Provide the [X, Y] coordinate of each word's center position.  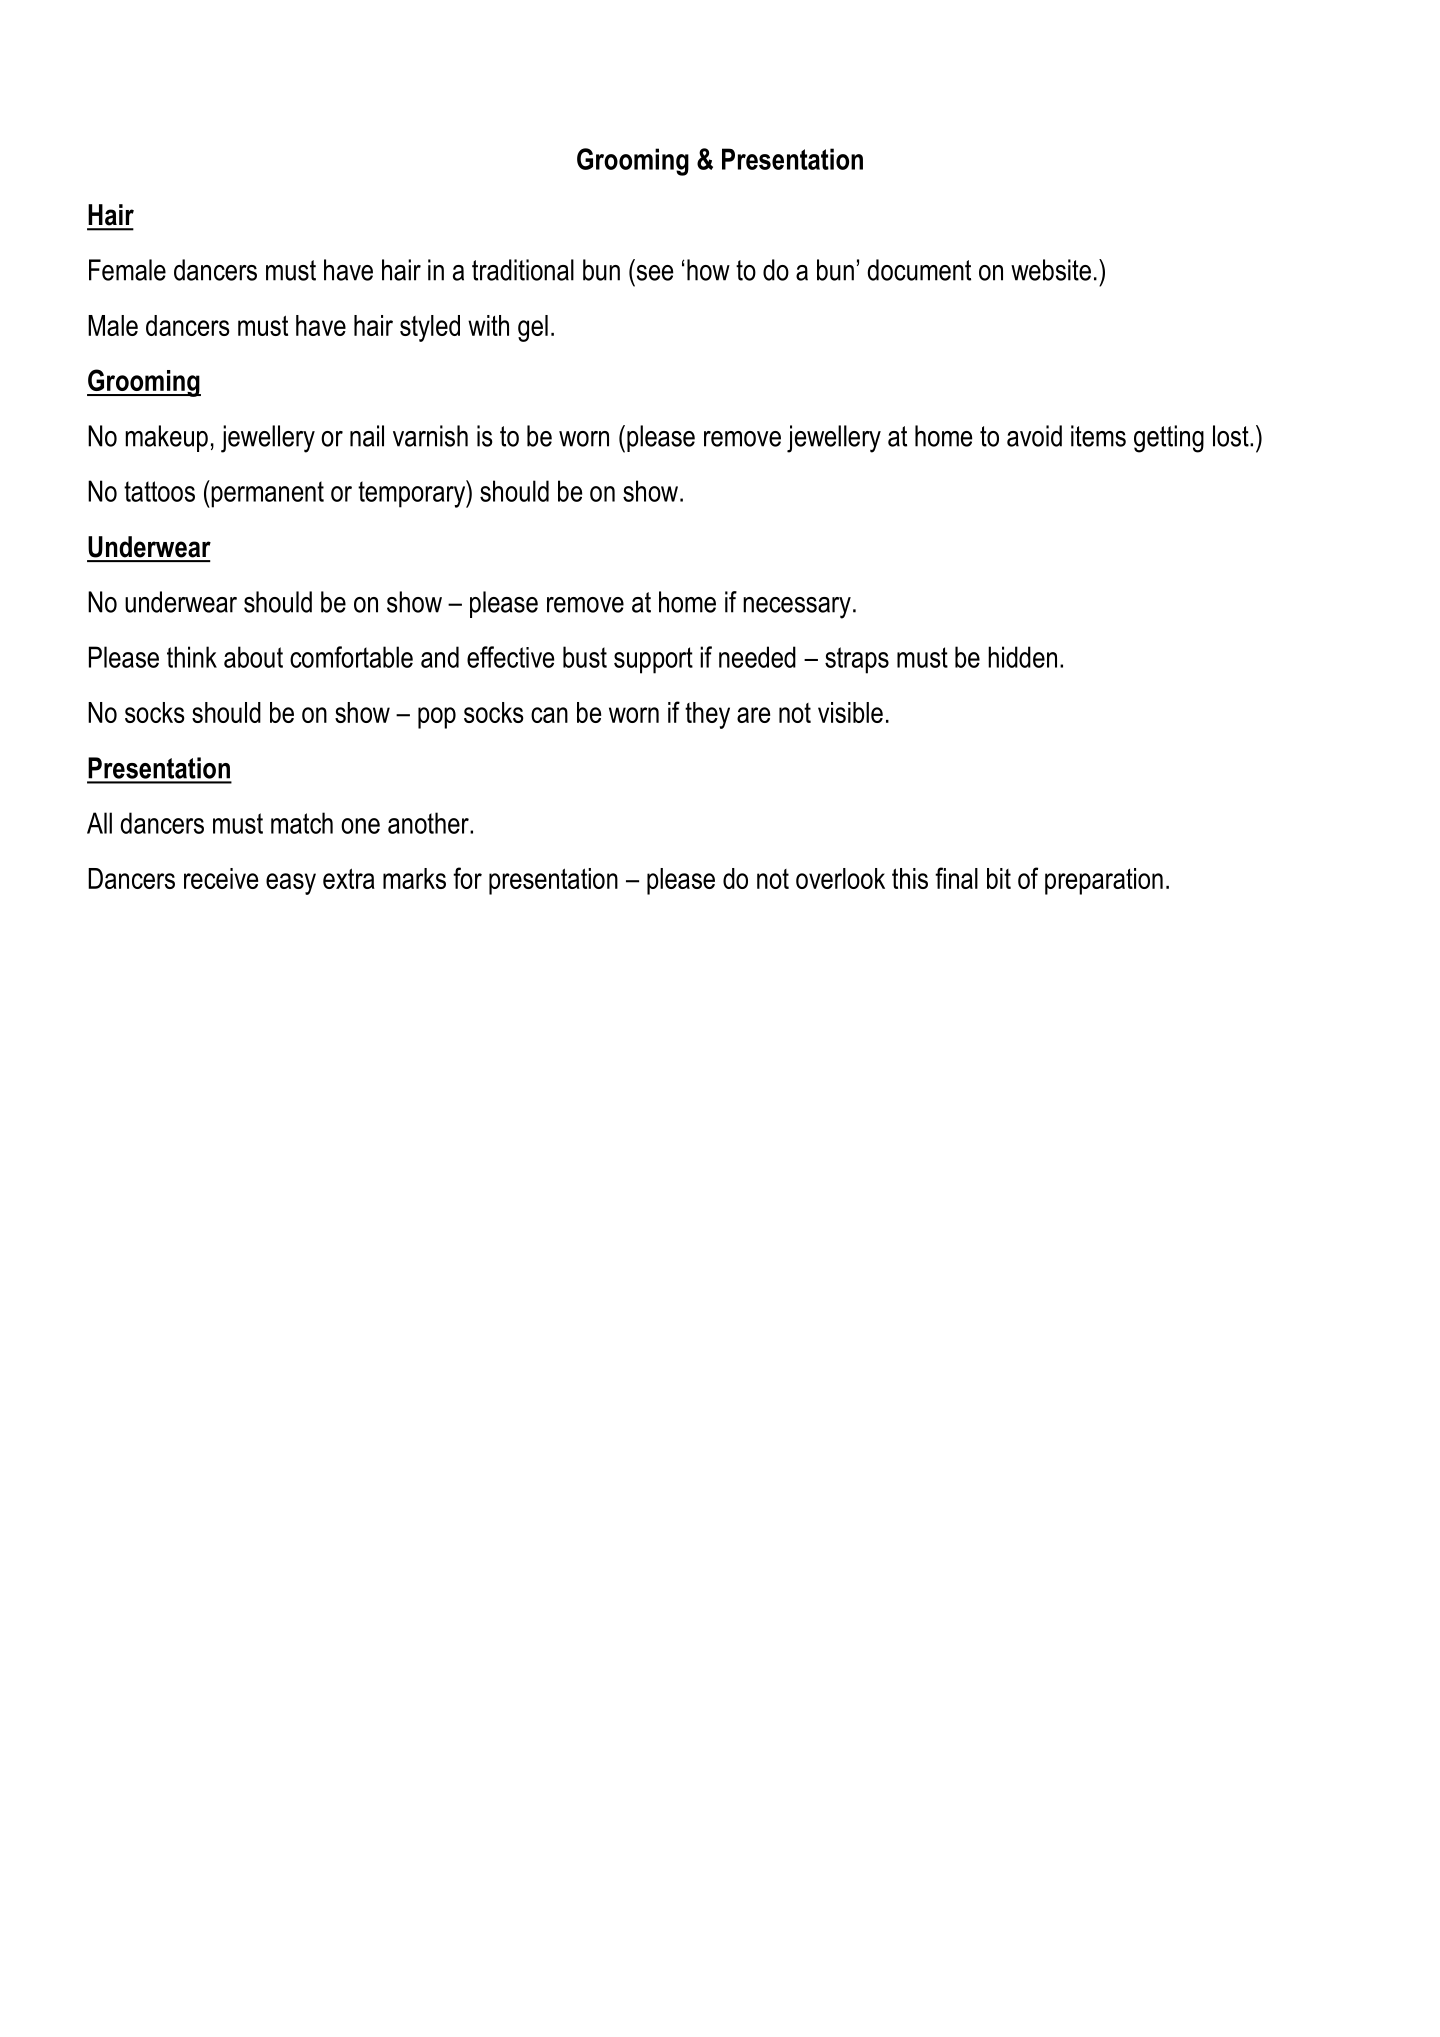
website [1051, 270]
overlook [840, 878]
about [253, 657]
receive [221, 878]
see [655, 273]
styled [430, 328]
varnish [430, 436]
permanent [266, 494]
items [1098, 436]
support [653, 660]
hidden [1022, 657]
